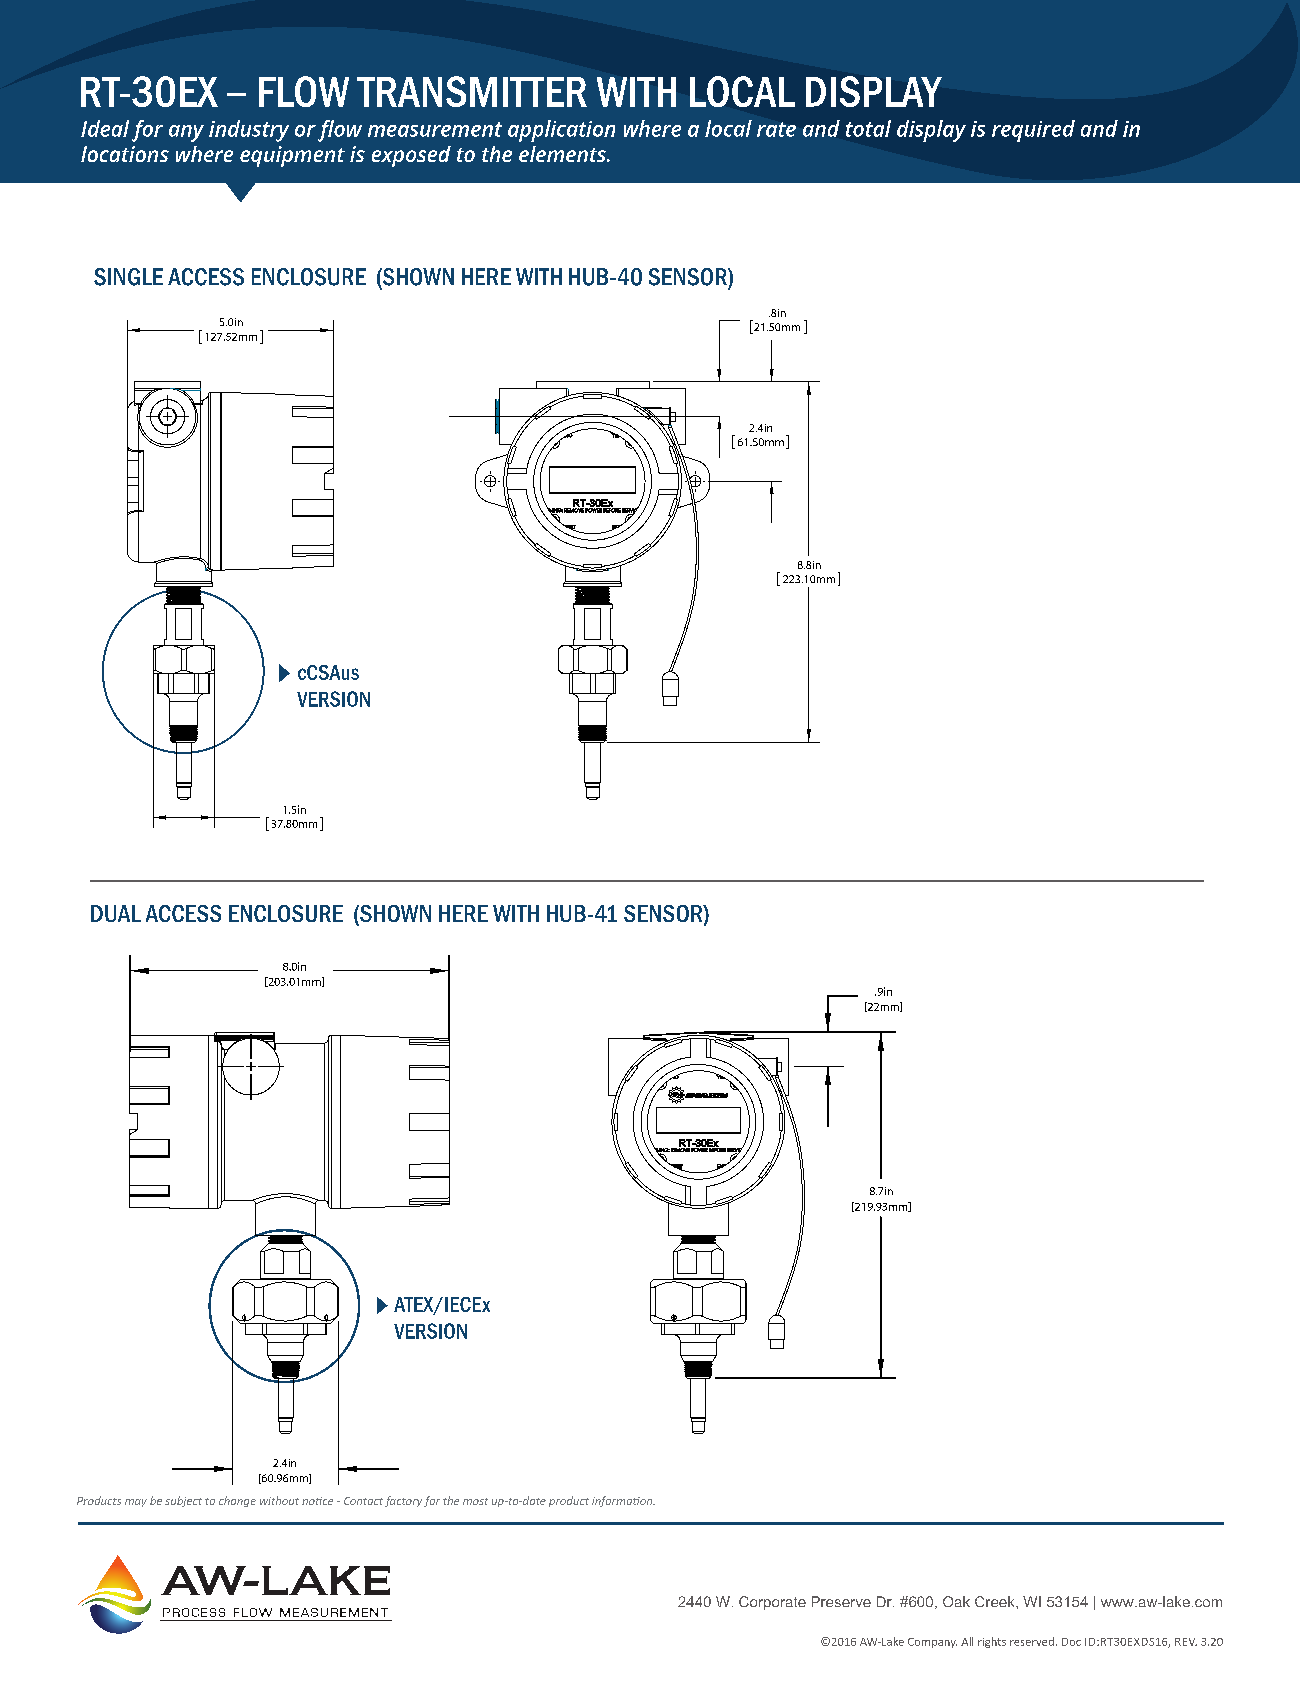 The height and width of the document is (1683, 1300). What do you see at coordinates (561, 131) in the document?
I see `application` at bounding box center [561, 131].
